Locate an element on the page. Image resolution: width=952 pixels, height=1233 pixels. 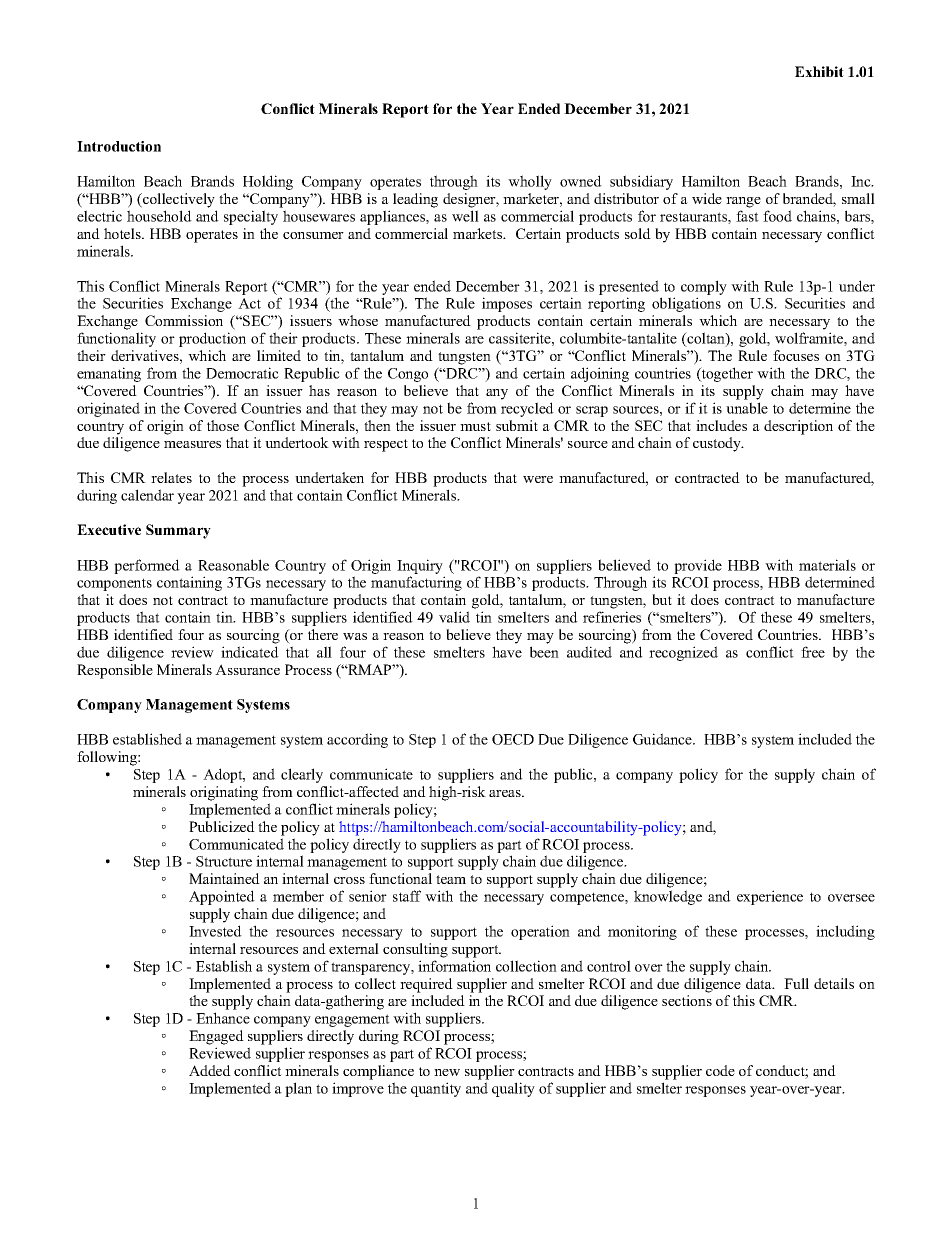
Exhibit is located at coordinates (819, 71).
